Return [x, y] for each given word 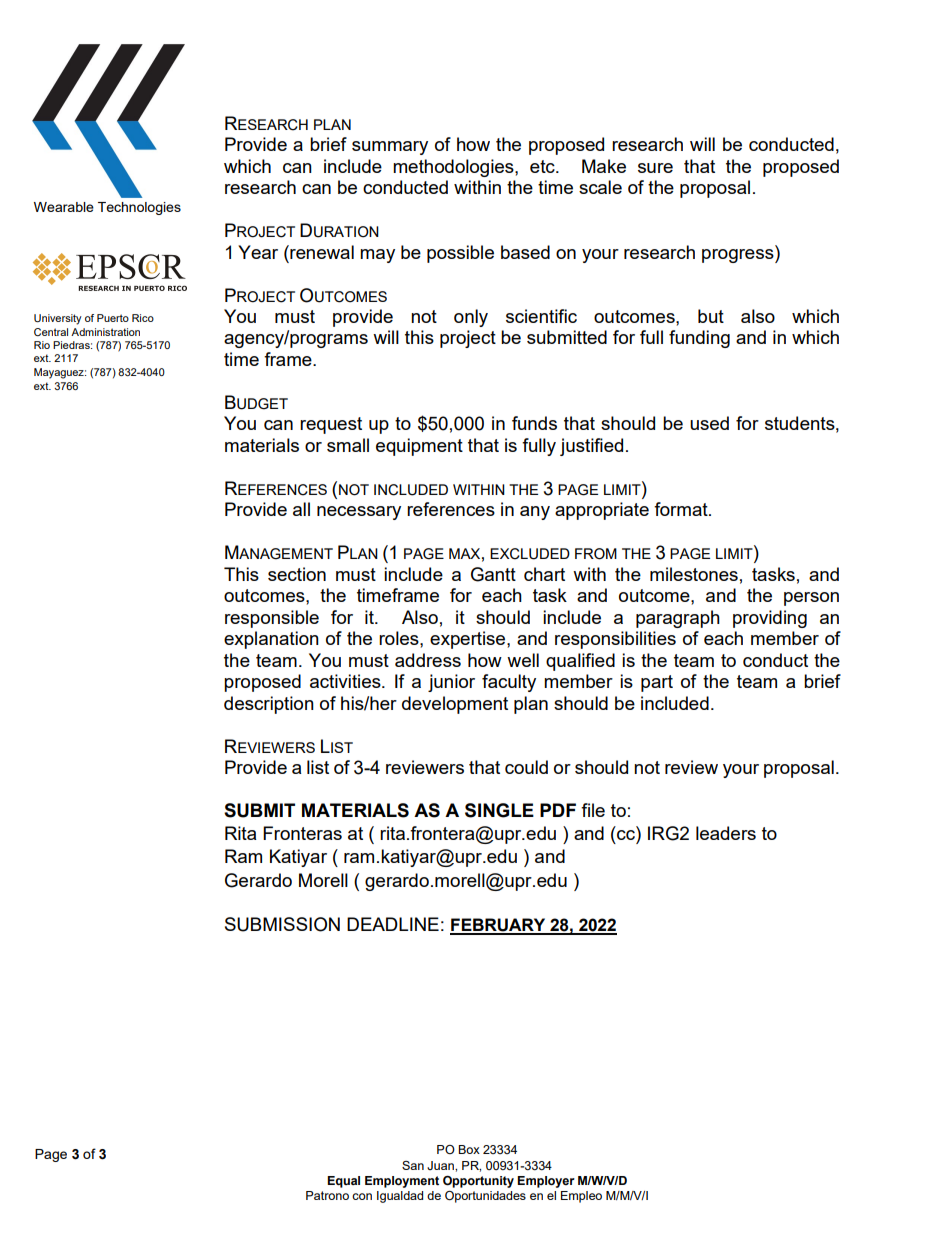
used [709, 423]
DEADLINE [393, 924]
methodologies [454, 168]
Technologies [139, 208]
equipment [419, 447]
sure [655, 168]
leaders [726, 833]
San [413, 1165]
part [657, 683]
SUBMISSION [282, 924]
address [428, 660]
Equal [343, 1182]
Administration [105, 332]
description [269, 705]
